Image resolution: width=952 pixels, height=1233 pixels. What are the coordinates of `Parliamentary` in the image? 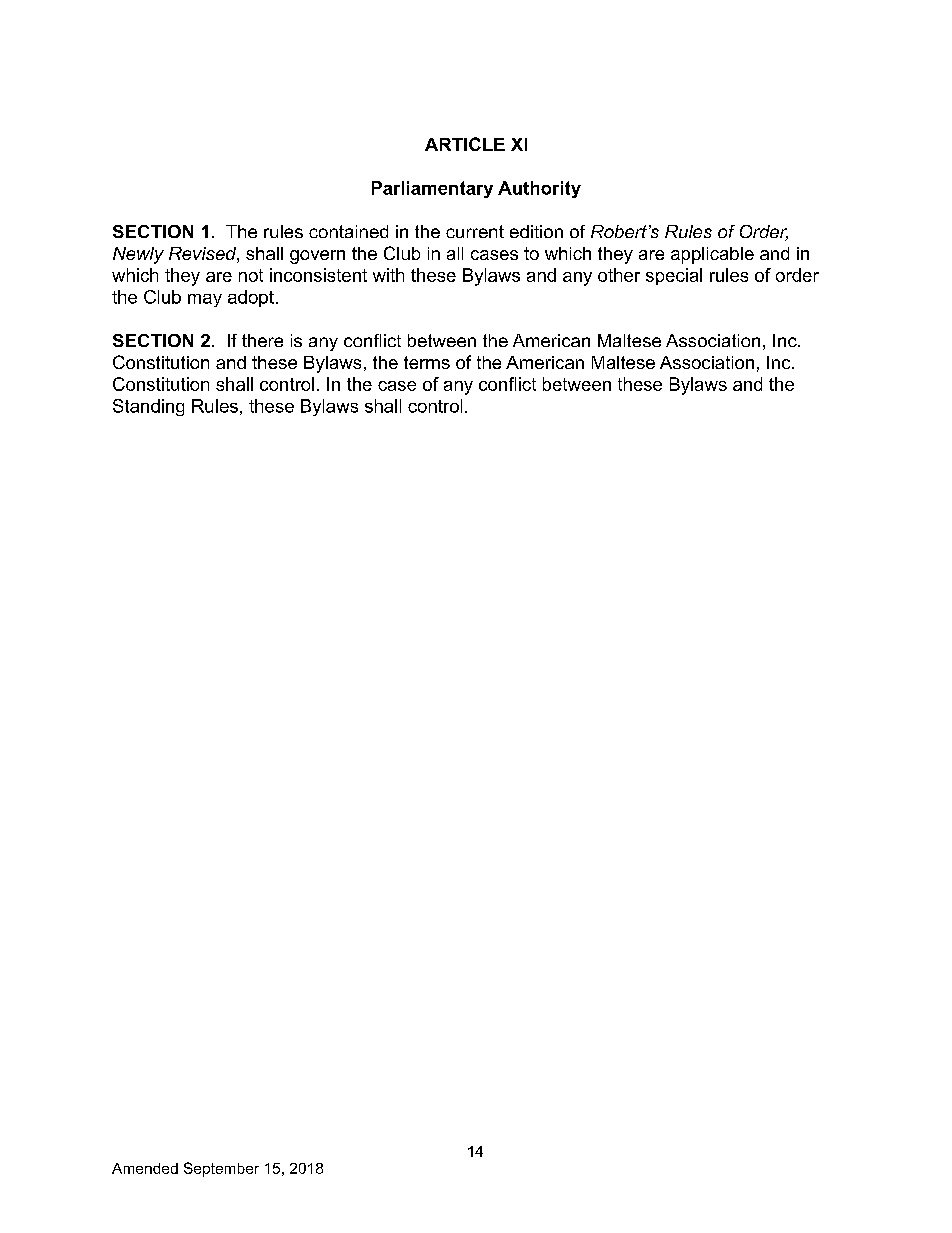 It's located at (432, 189).
